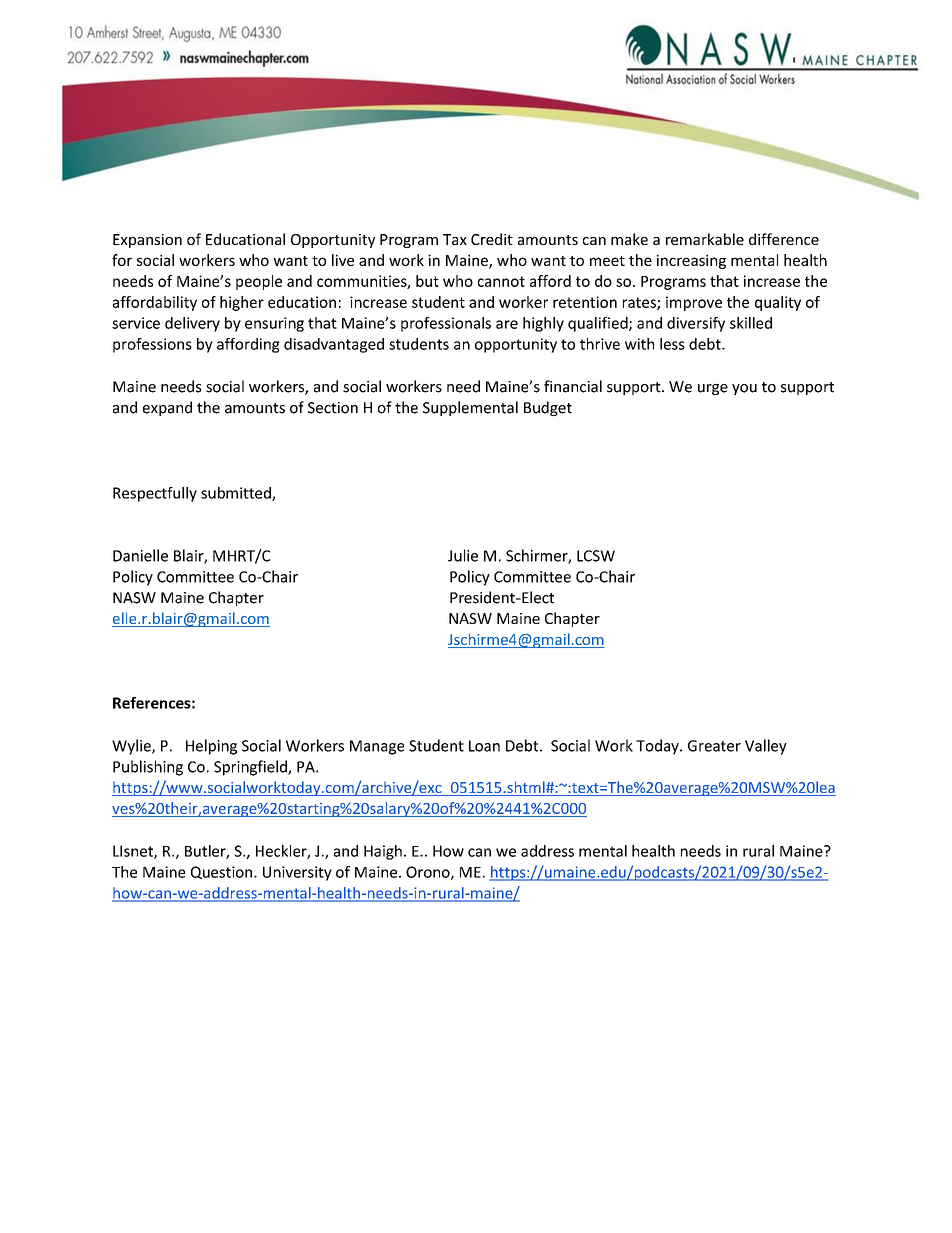 This image has width=952, height=1233. What do you see at coordinates (455, 239) in the image?
I see `Tax` at bounding box center [455, 239].
